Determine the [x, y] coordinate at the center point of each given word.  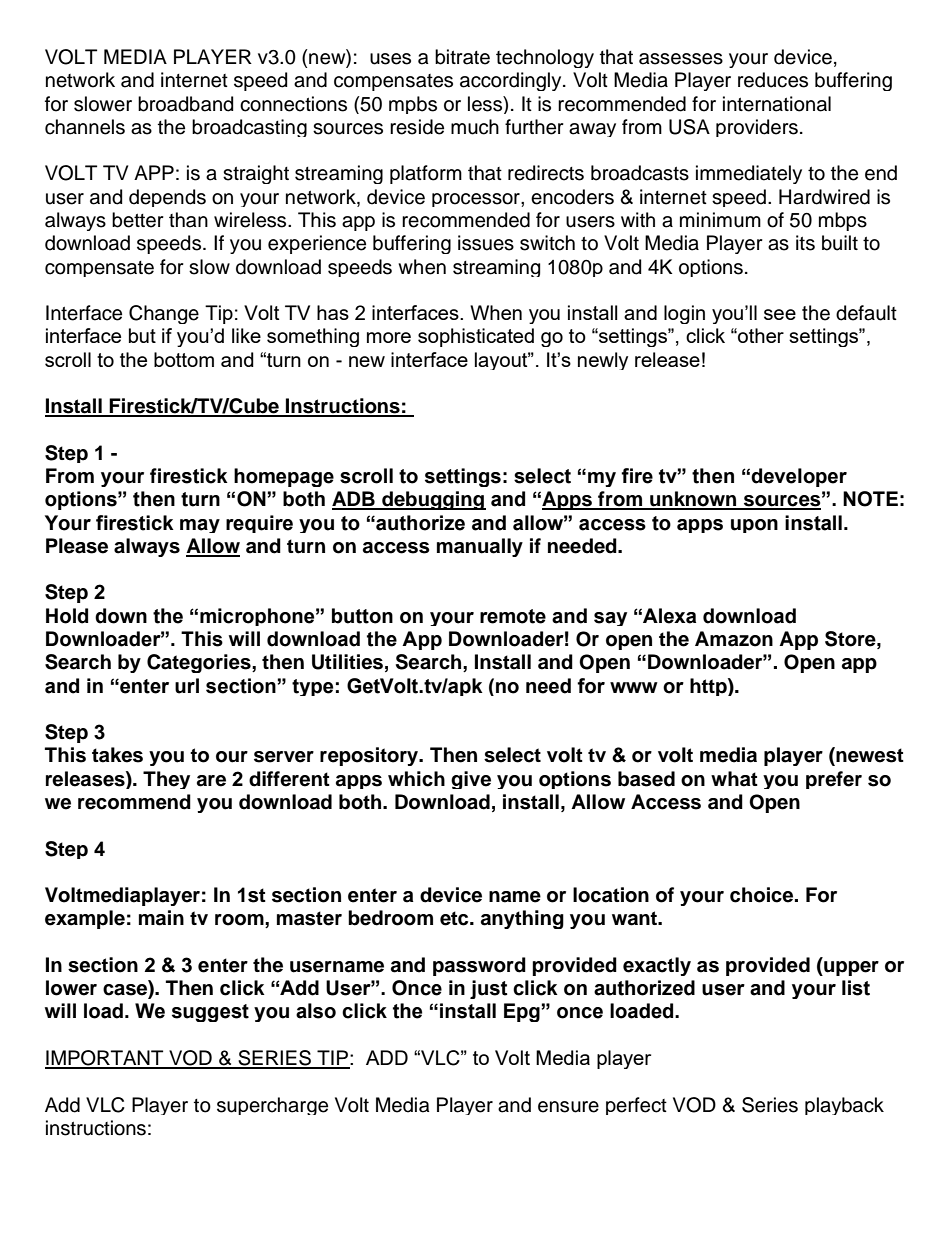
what [734, 779]
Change [164, 314]
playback [844, 1106]
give [471, 780]
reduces [773, 80]
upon [754, 526]
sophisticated [476, 337]
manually [480, 547]
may [200, 526]
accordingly [512, 81]
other [760, 335]
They [166, 780]
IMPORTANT [105, 1059]
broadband [185, 104]
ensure [568, 1107]
